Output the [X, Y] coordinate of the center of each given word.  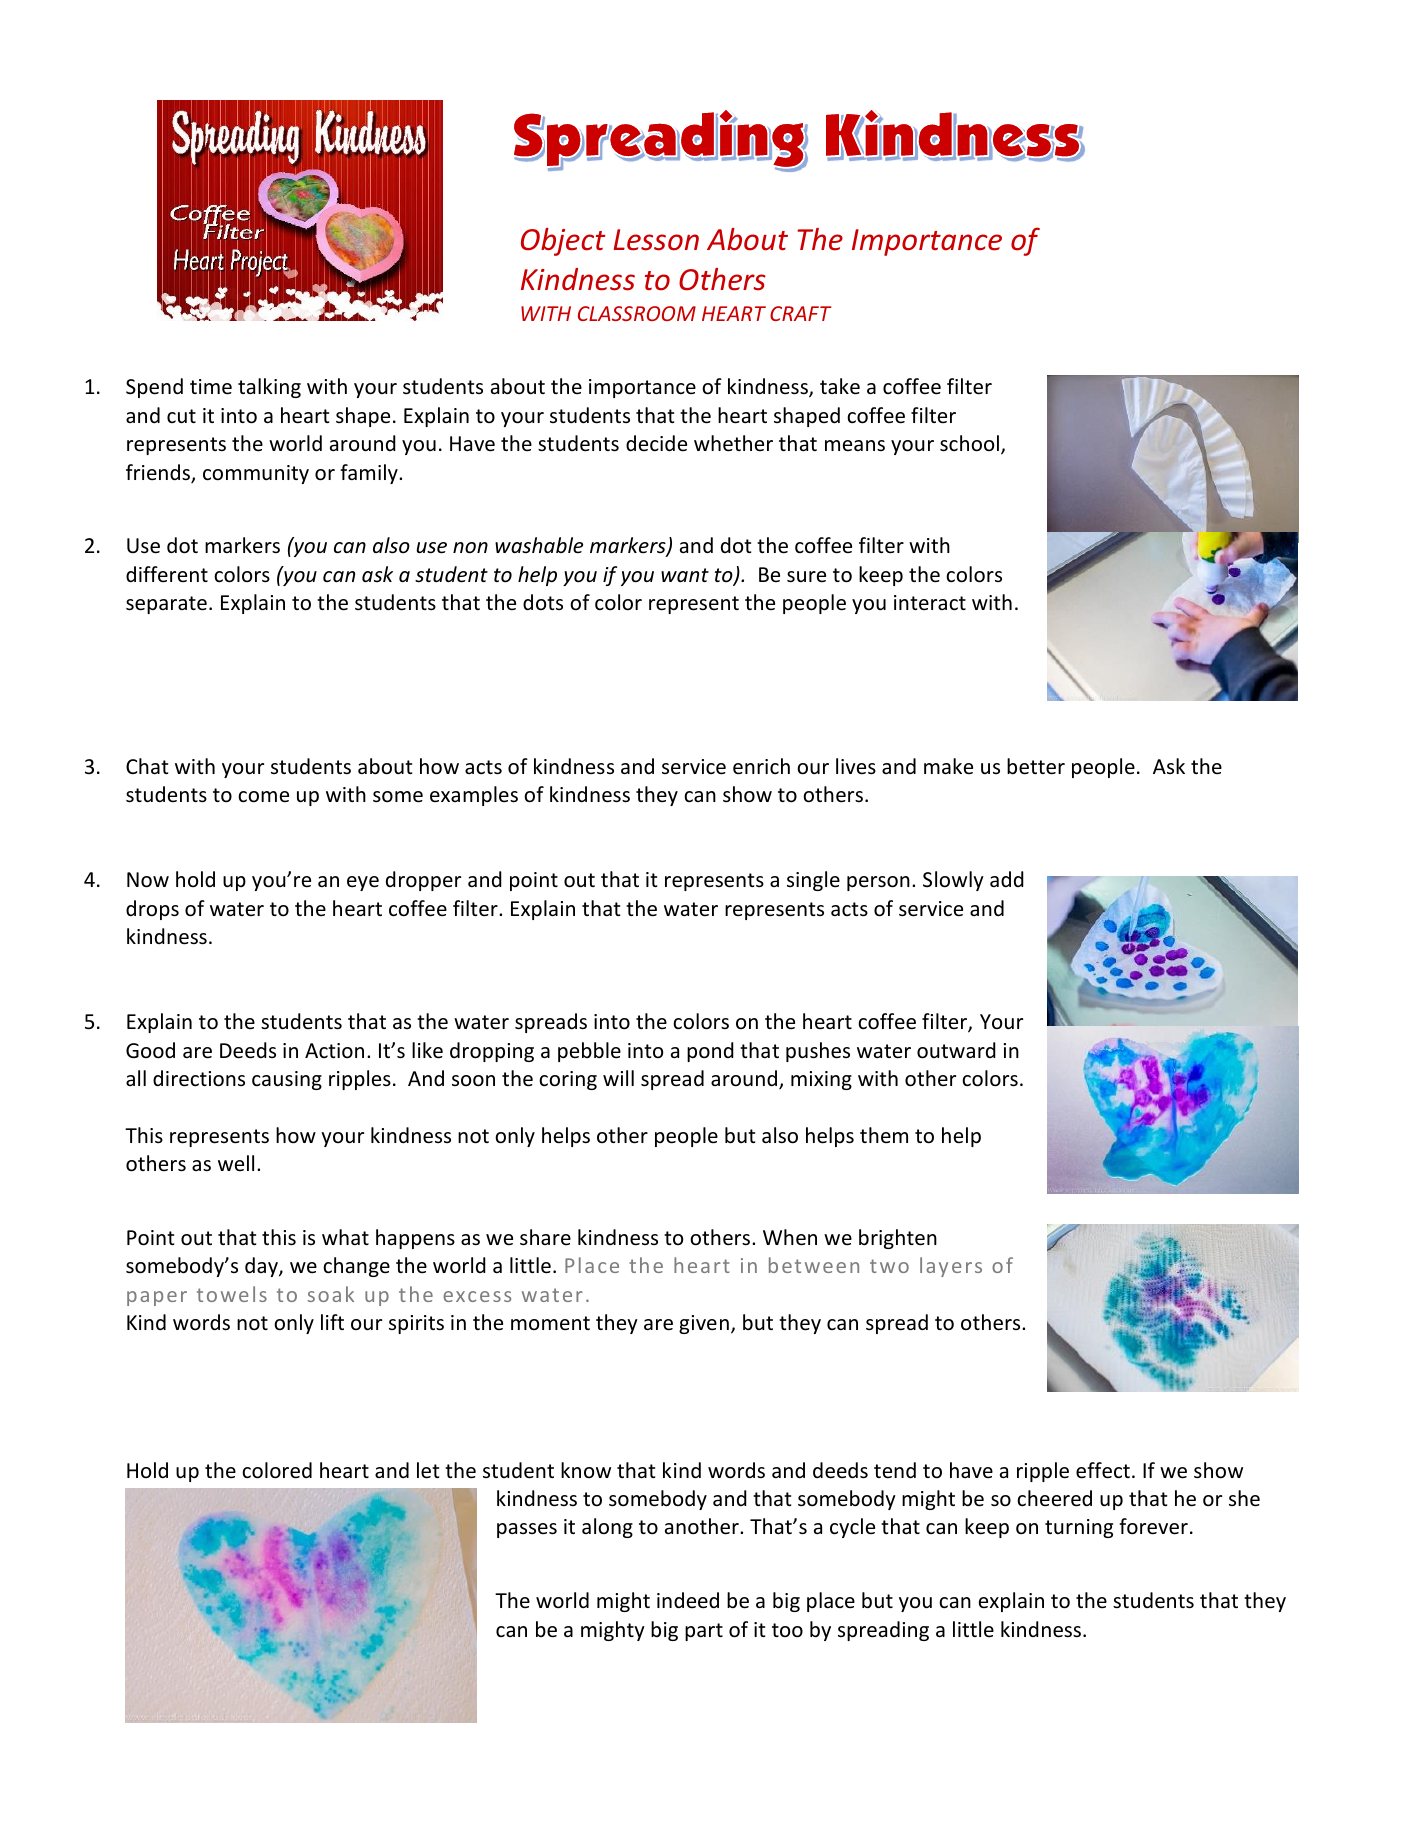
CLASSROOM [637, 313]
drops [152, 910]
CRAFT [800, 313]
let [428, 1470]
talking [269, 388]
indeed [688, 1600]
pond [710, 1052]
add [1007, 879]
